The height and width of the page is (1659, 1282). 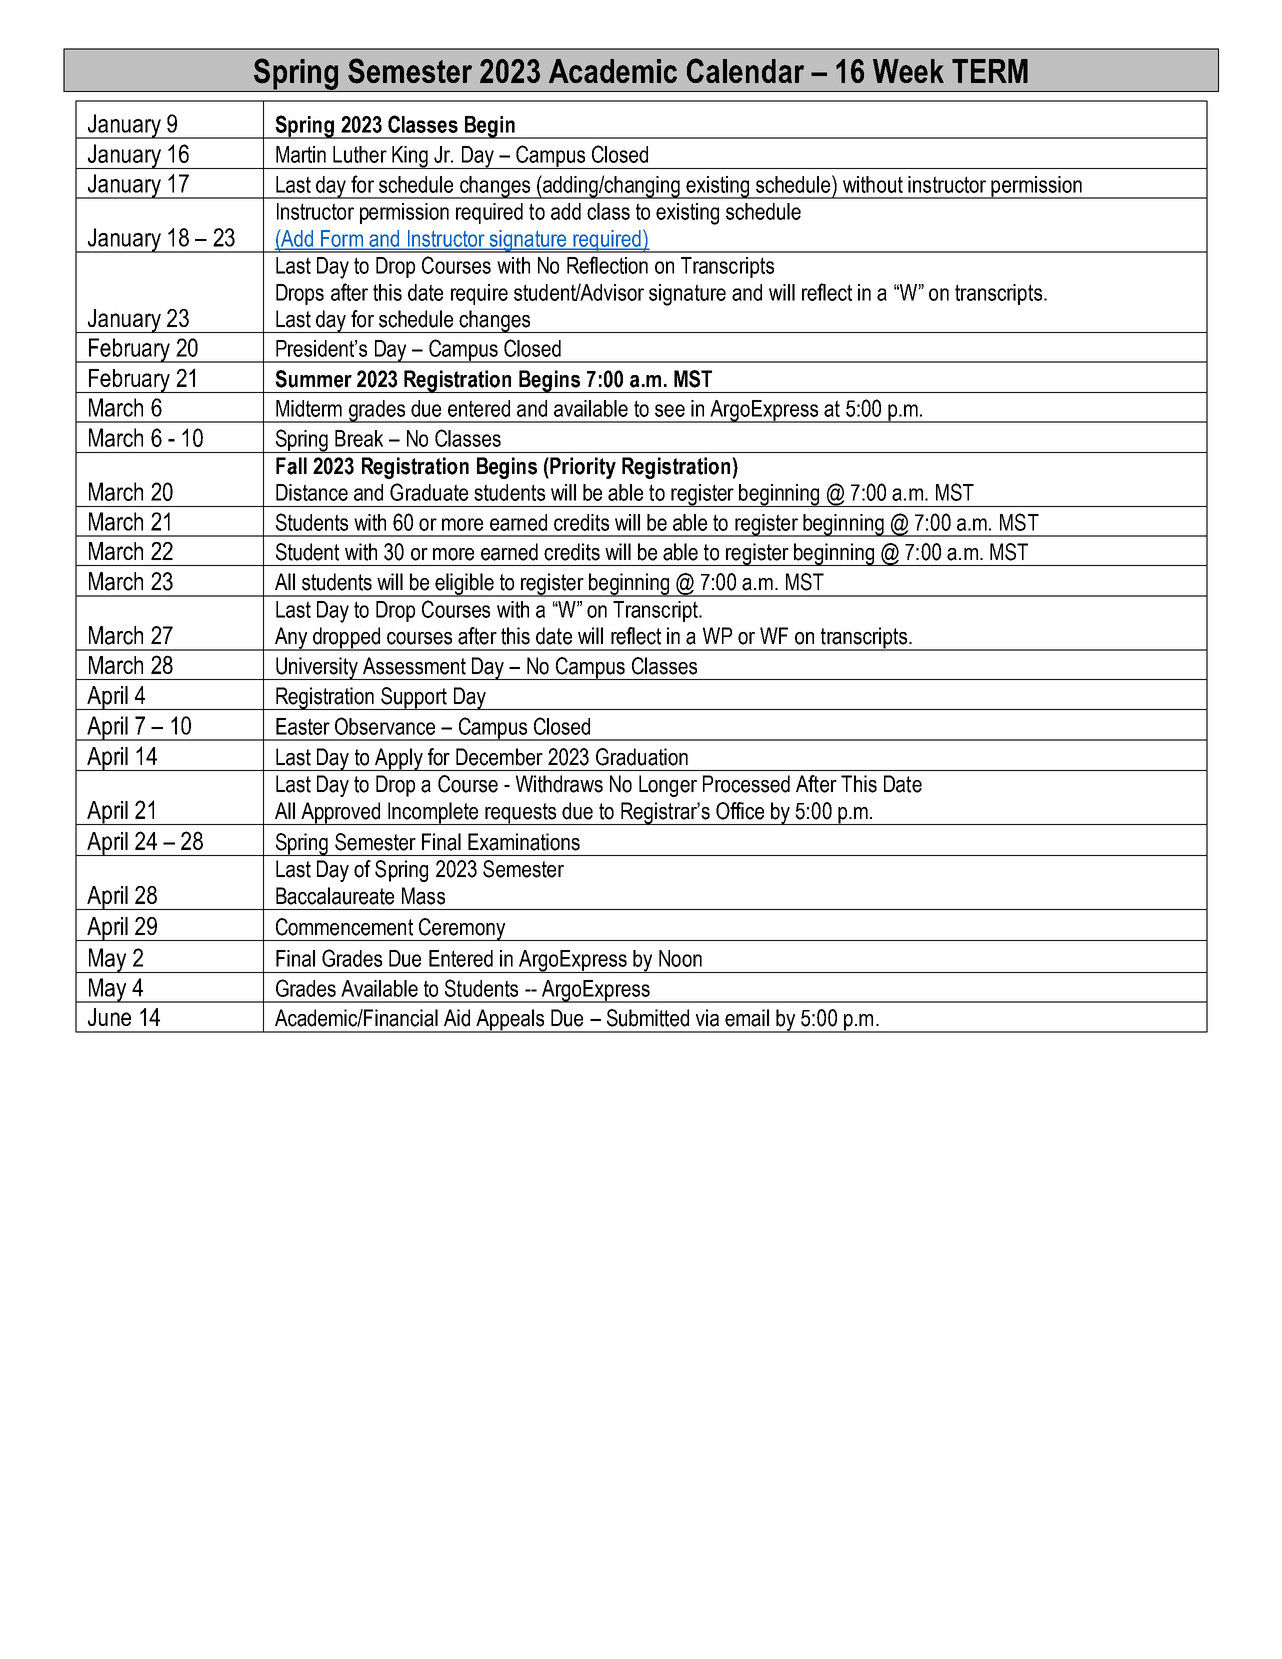 What do you see at coordinates (313, 379) in the page?
I see `Summer` at bounding box center [313, 379].
